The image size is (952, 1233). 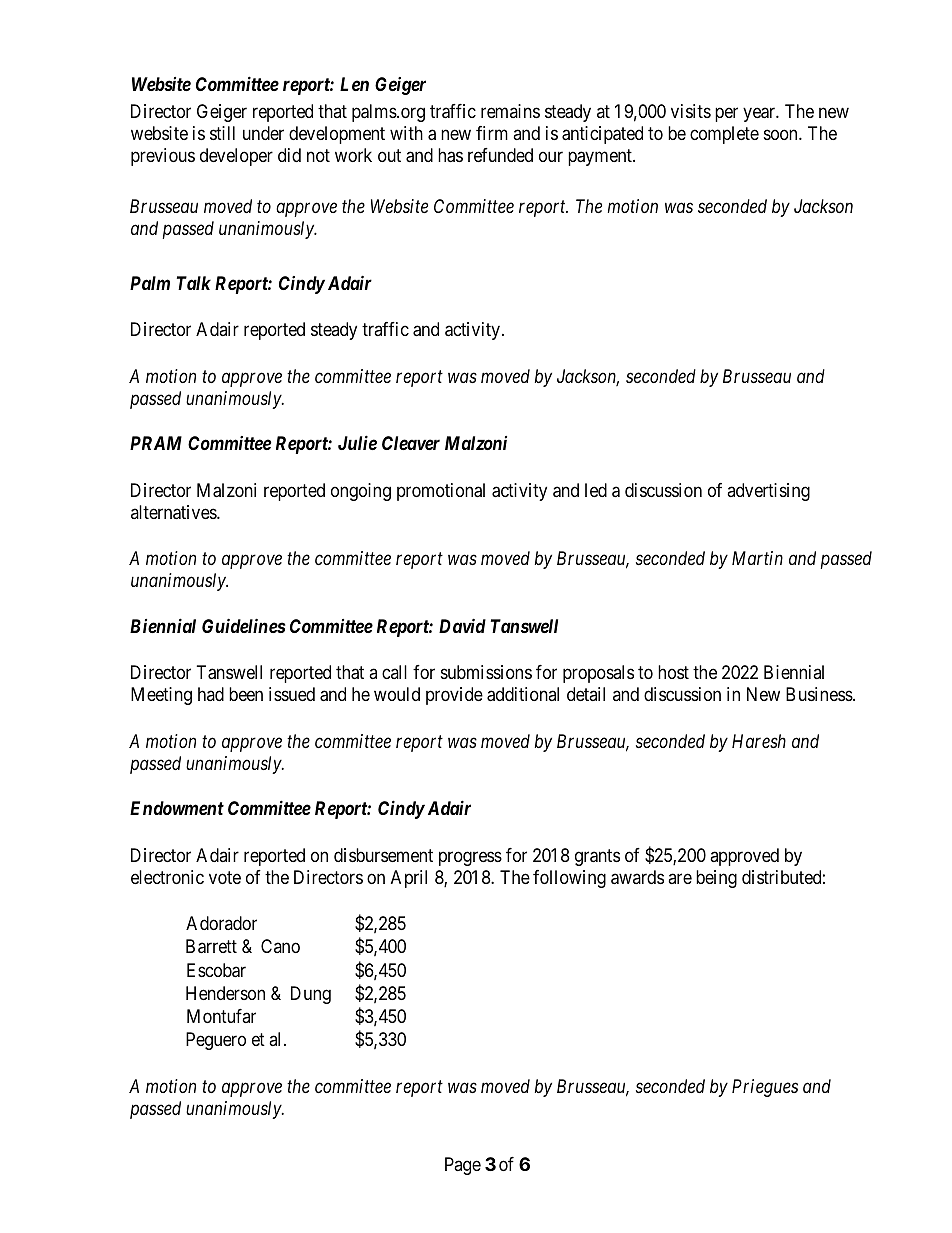 I want to click on David, so click(x=462, y=625).
